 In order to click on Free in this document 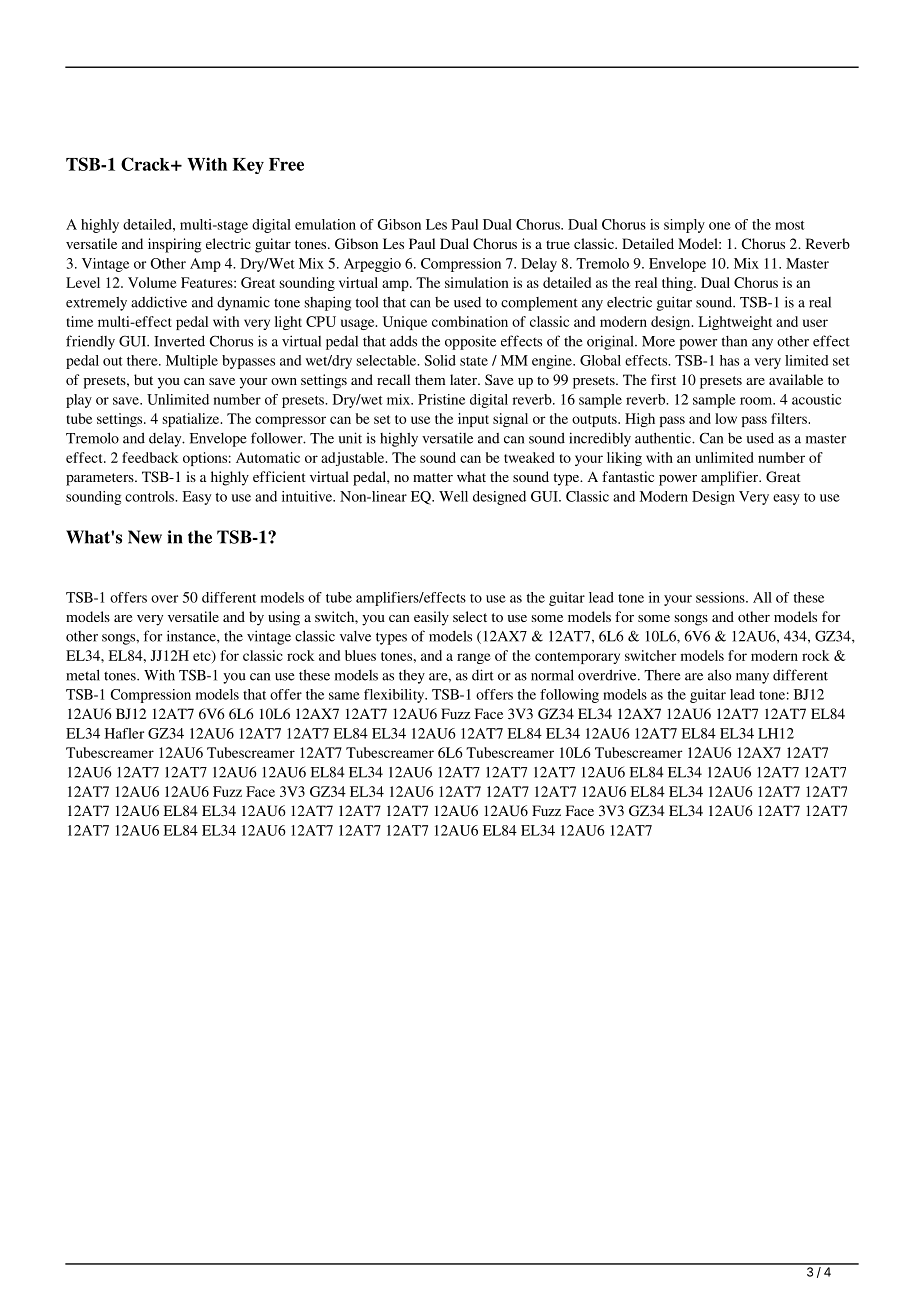, I will do `click(286, 164)`.
